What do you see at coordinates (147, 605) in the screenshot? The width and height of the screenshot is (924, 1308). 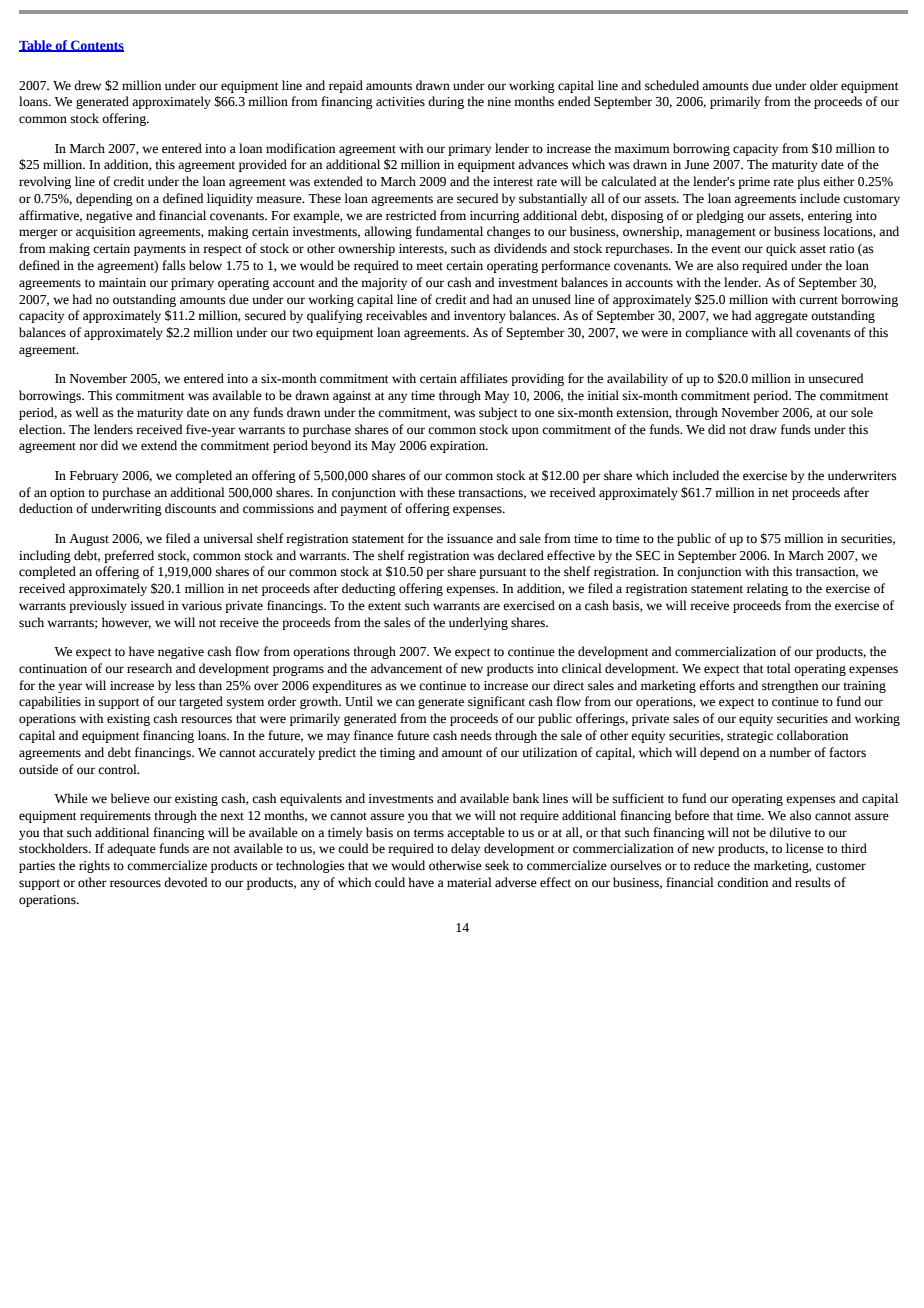 I see `issued` at bounding box center [147, 605].
